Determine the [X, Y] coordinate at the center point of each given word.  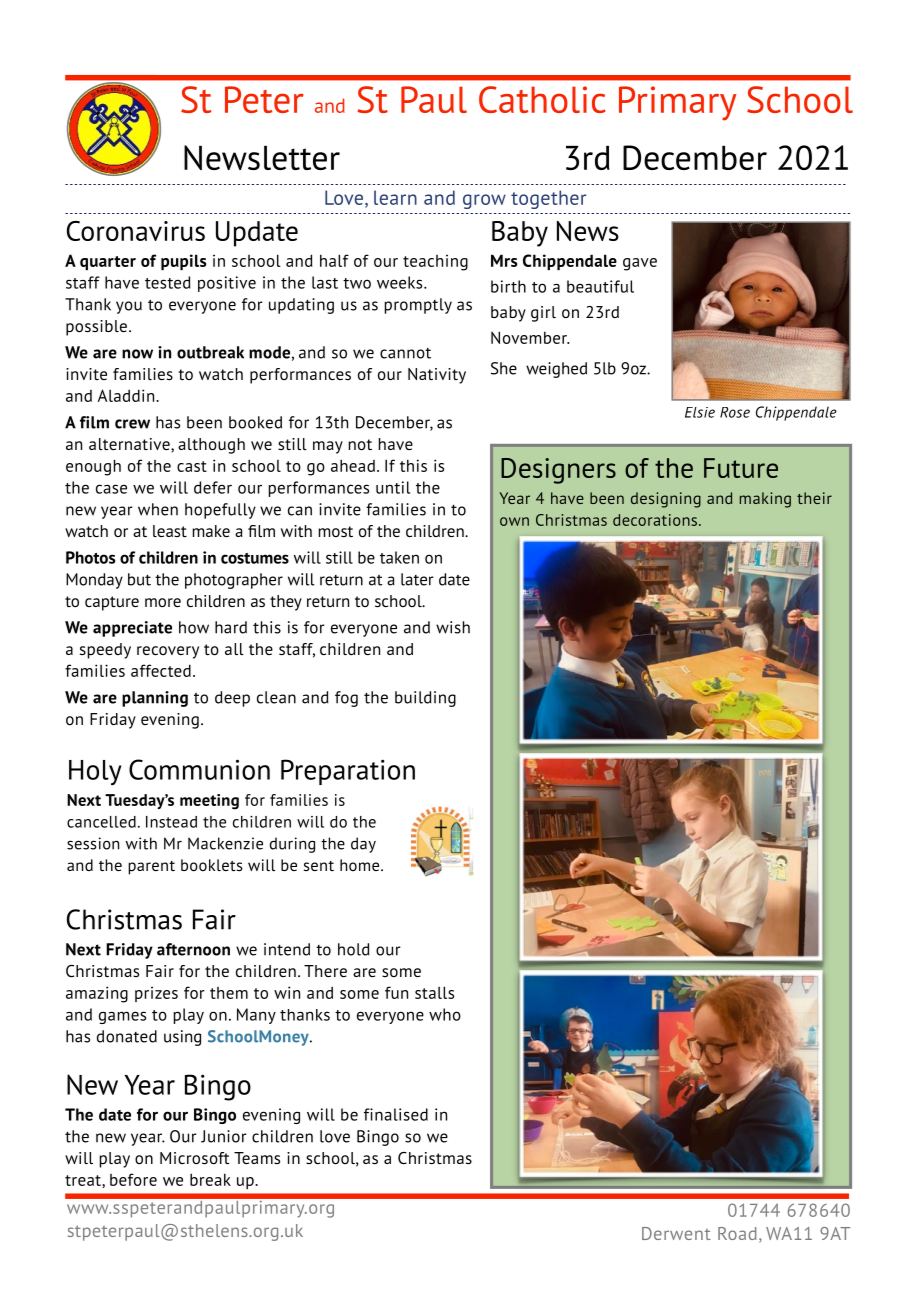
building [425, 699]
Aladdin [127, 395]
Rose [735, 412]
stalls [434, 992]
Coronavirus [136, 231]
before [133, 1179]
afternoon [193, 949]
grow [484, 201]
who [445, 1014]
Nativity [437, 376]
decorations [655, 520]
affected [161, 670]
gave [640, 264]
